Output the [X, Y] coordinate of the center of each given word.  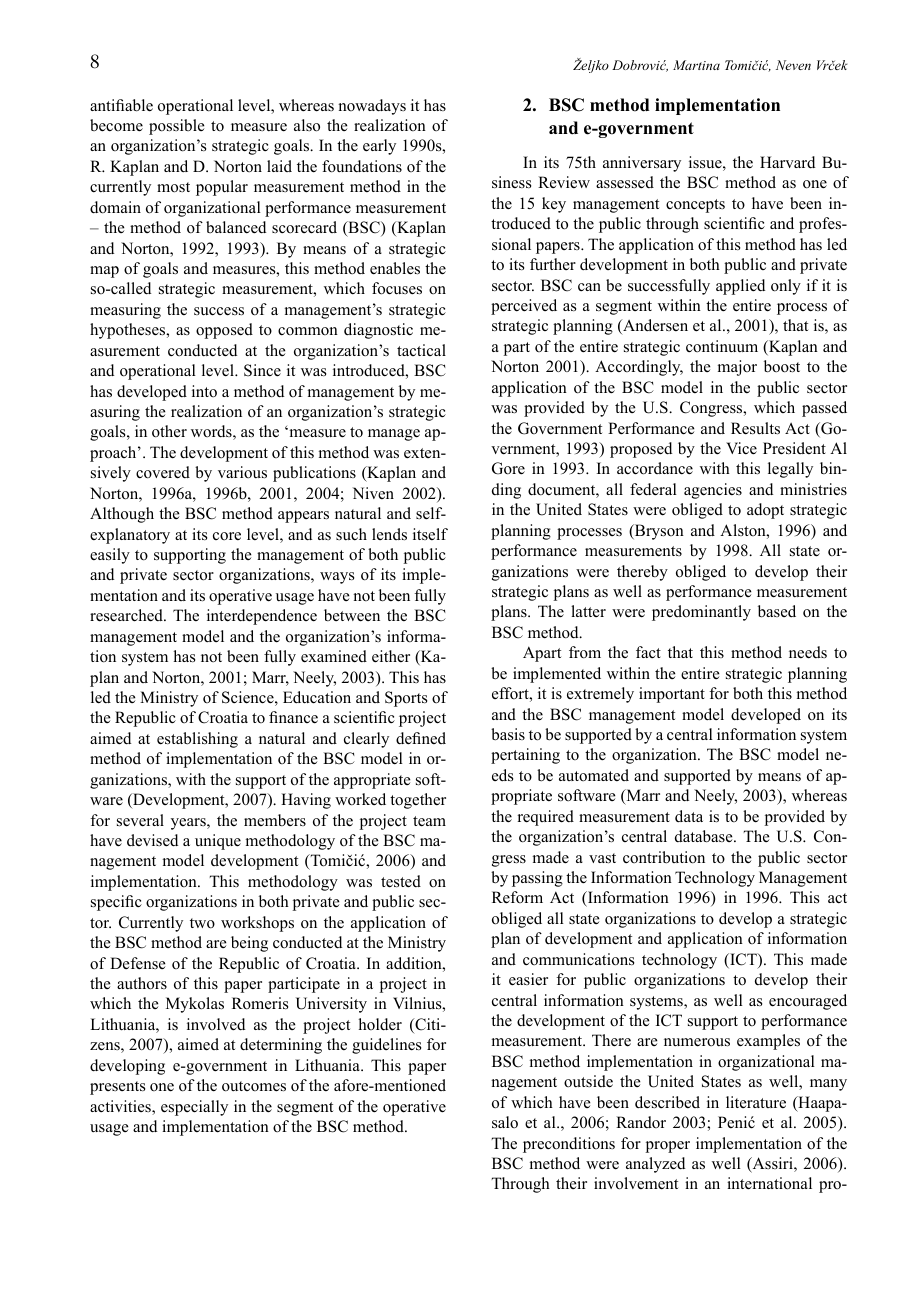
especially [194, 1108]
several [140, 820]
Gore [508, 468]
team [429, 821]
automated [594, 775]
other [169, 431]
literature [756, 1102]
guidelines [386, 1046]
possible [176, 127]
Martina [696, 65]
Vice [741, 448]
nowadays [372, 107]
